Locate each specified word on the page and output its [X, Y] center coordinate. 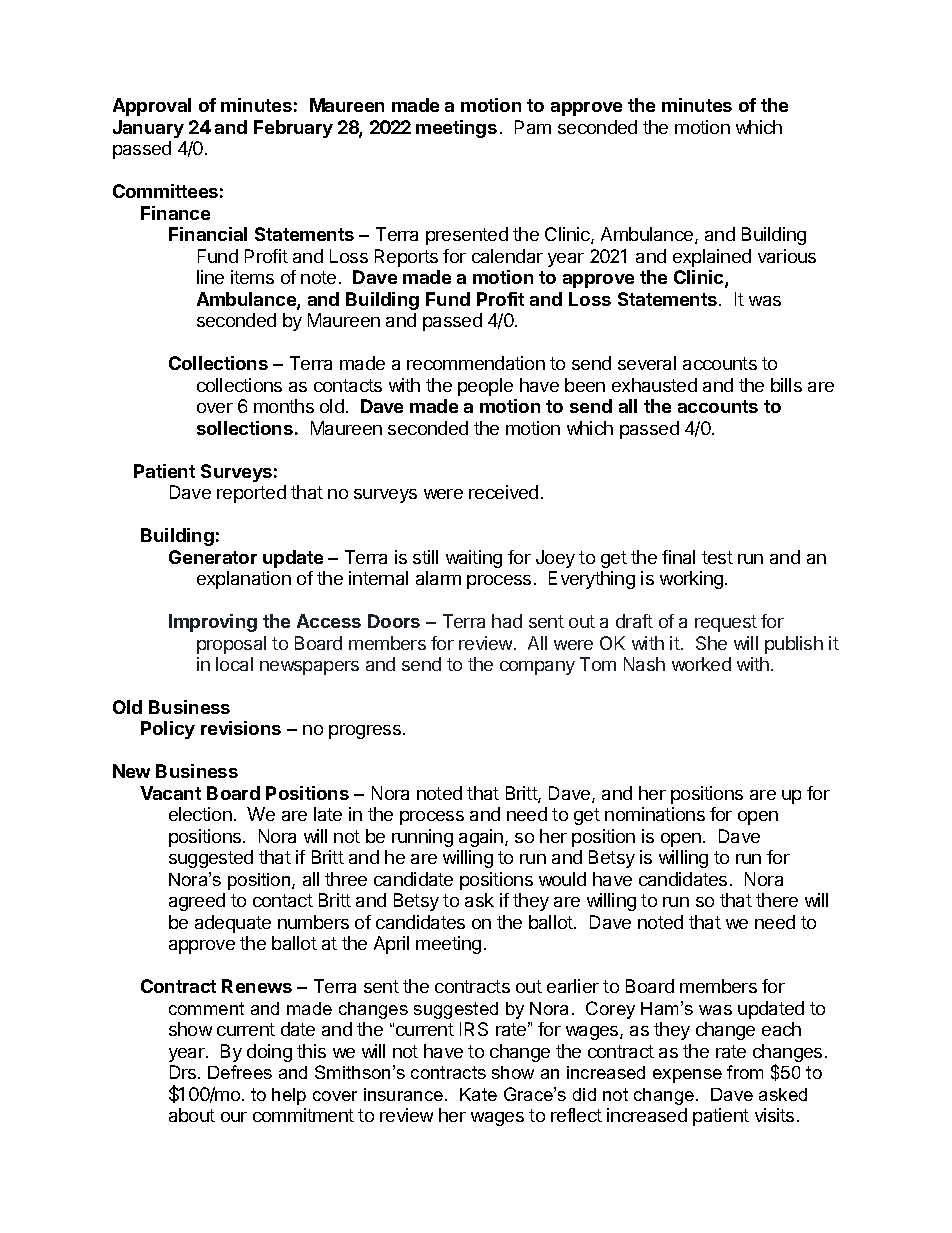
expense [687, 1076]
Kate [478, 1094]
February [293, 129]
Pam [533, 127]
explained [712, 258]
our [234, 1117]
